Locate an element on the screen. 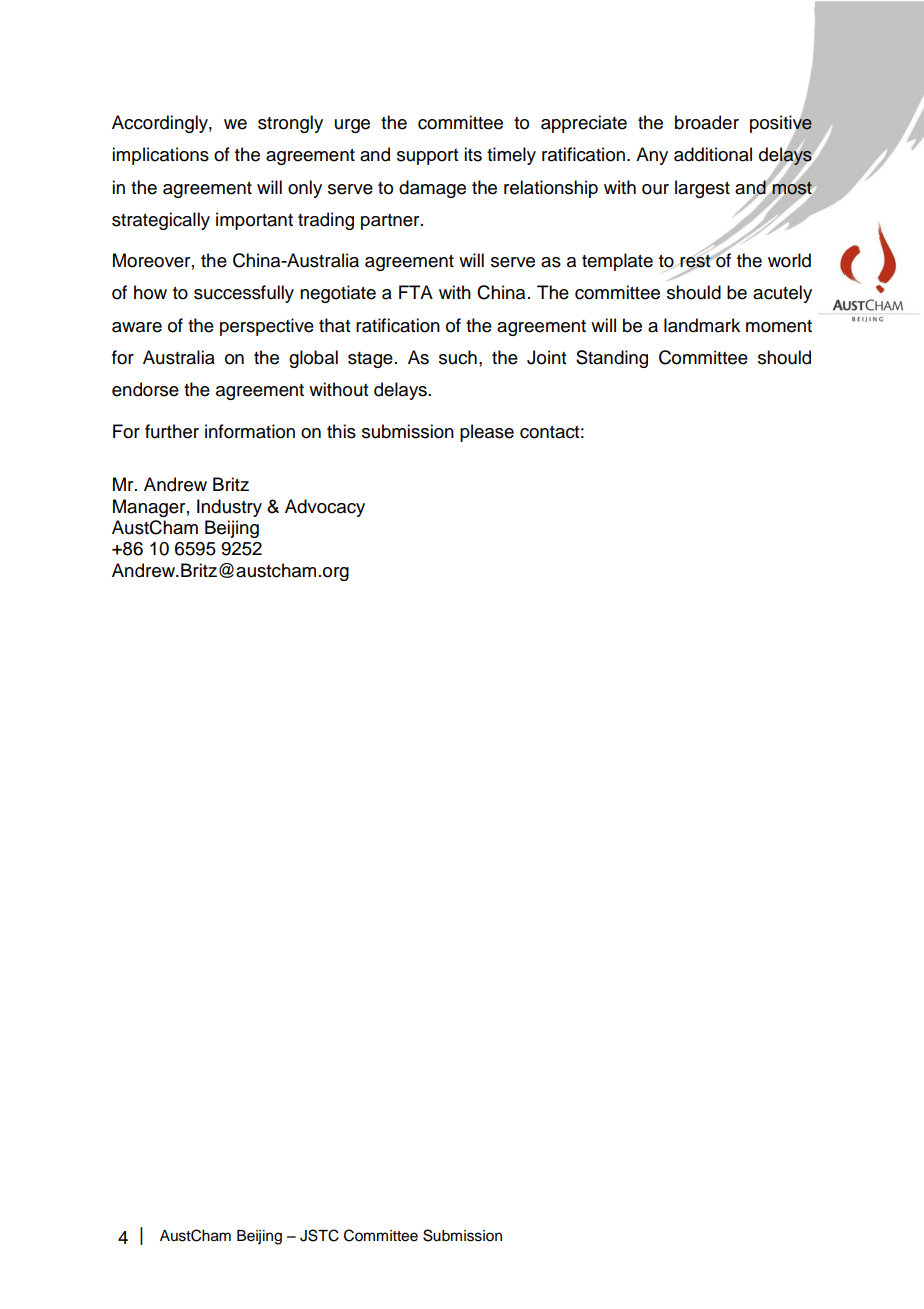 This screenshot has height=1309, width=924. its is located at coordinates (473, 154).
